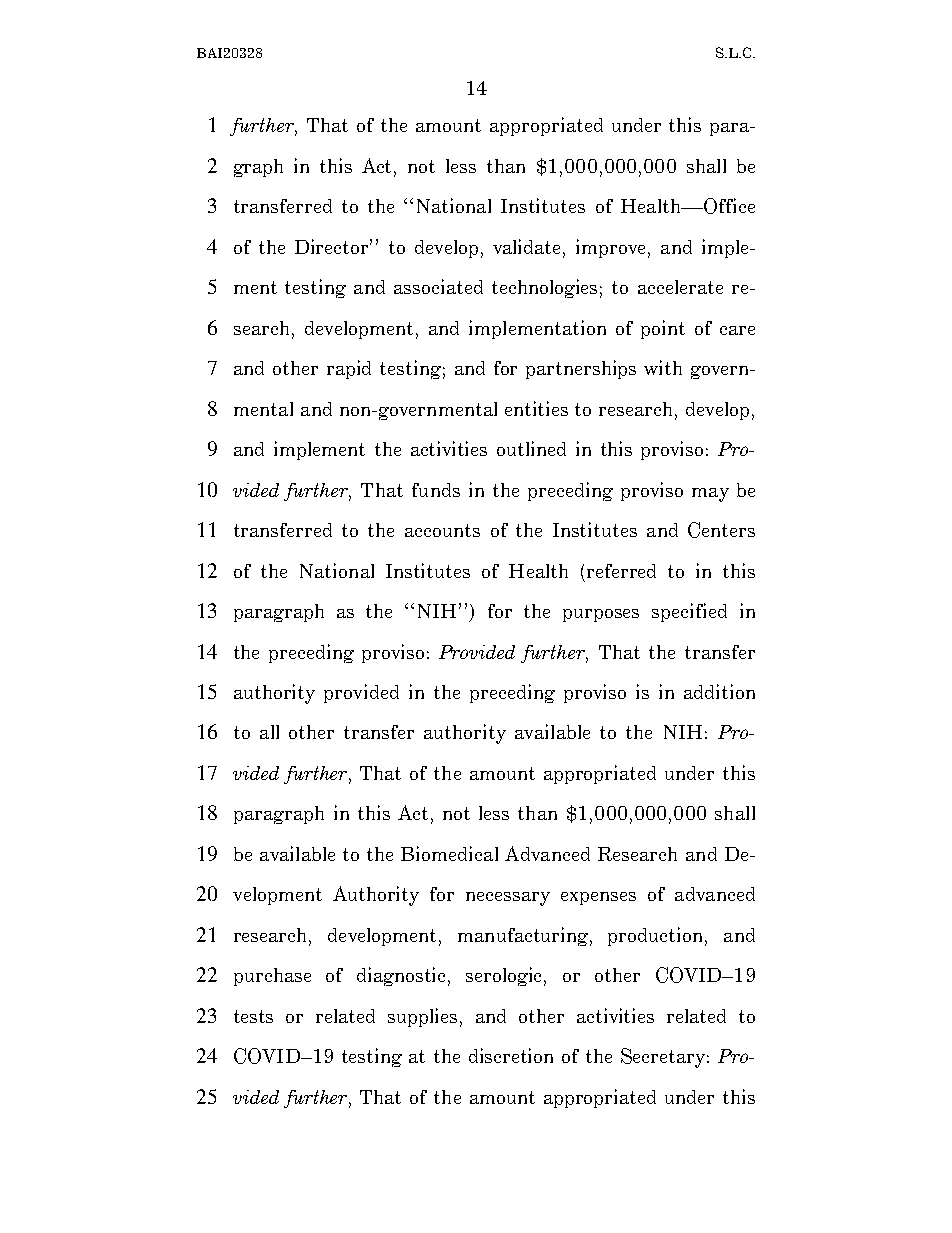 The image size is (952, 1233). Describe the element at coordinates (511, 1055) in the screenshot. I see `discretion` at that location.
